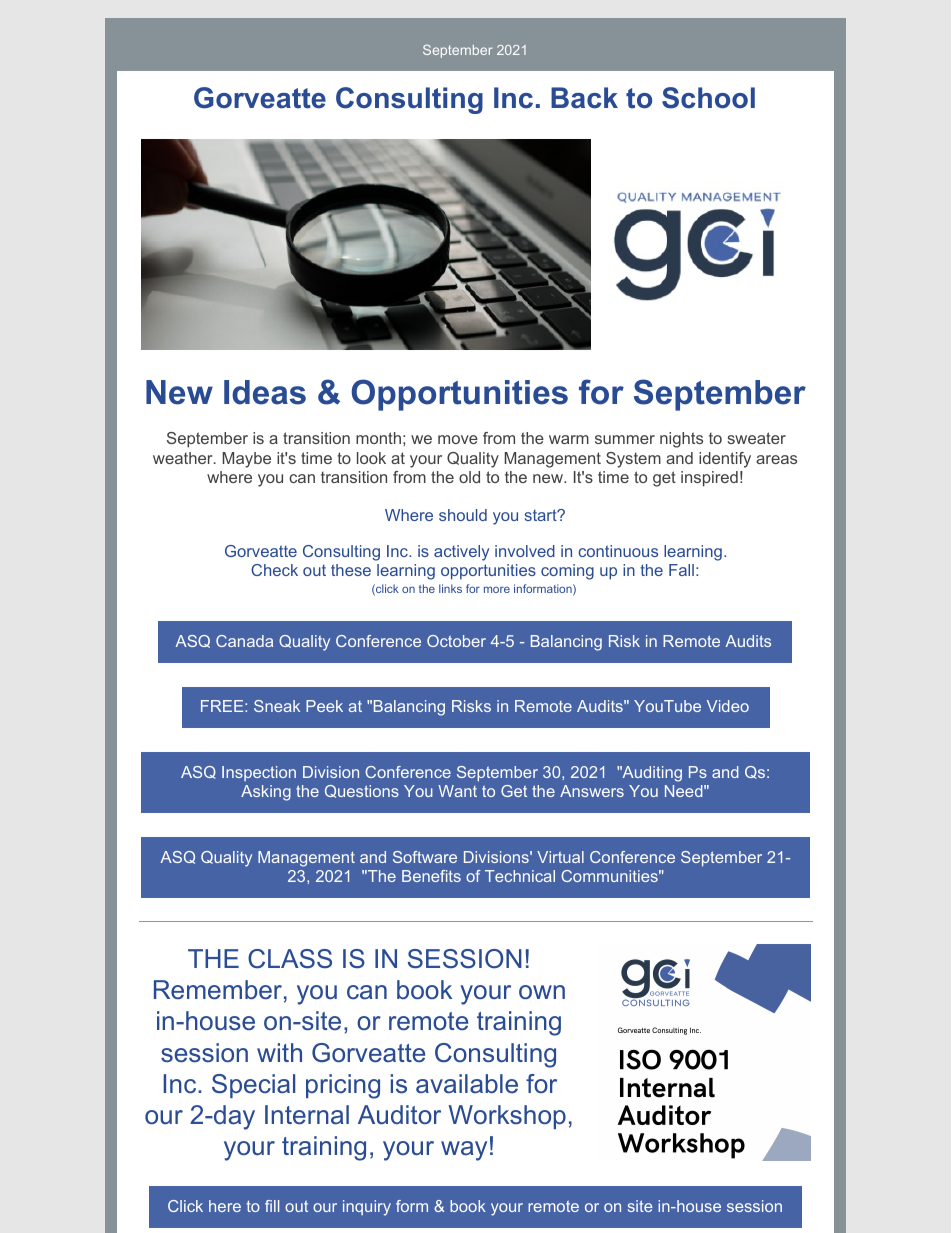  Describe the element at coordinates (456, 641) in the screenshot. I see `October` at that location.
